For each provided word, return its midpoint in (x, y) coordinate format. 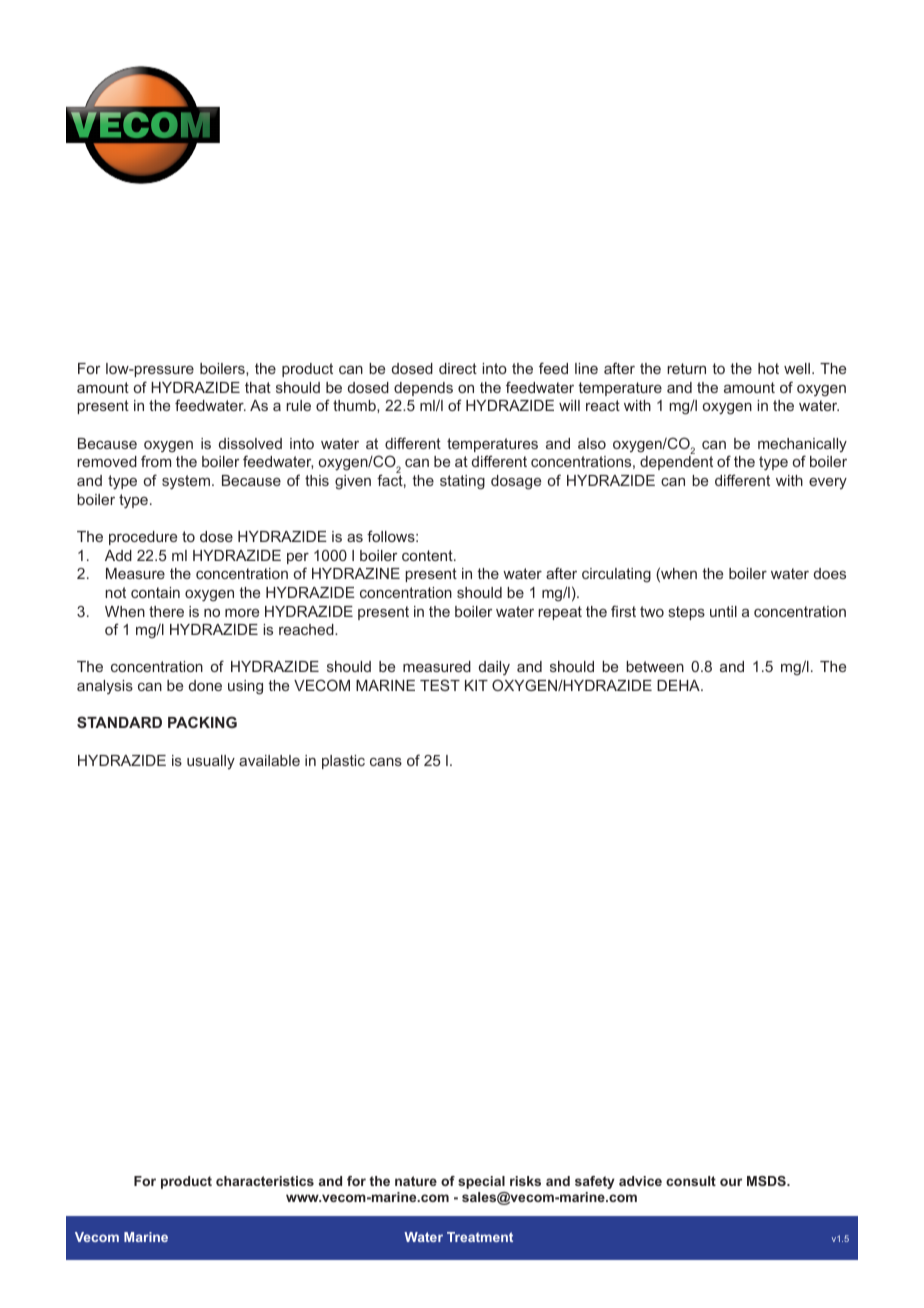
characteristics (265, 1181)
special (481, 1182)
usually (211, 762)
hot (768, 368)
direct (458, 368)
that (258, 387)
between (655, 666)
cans (386, 762)
